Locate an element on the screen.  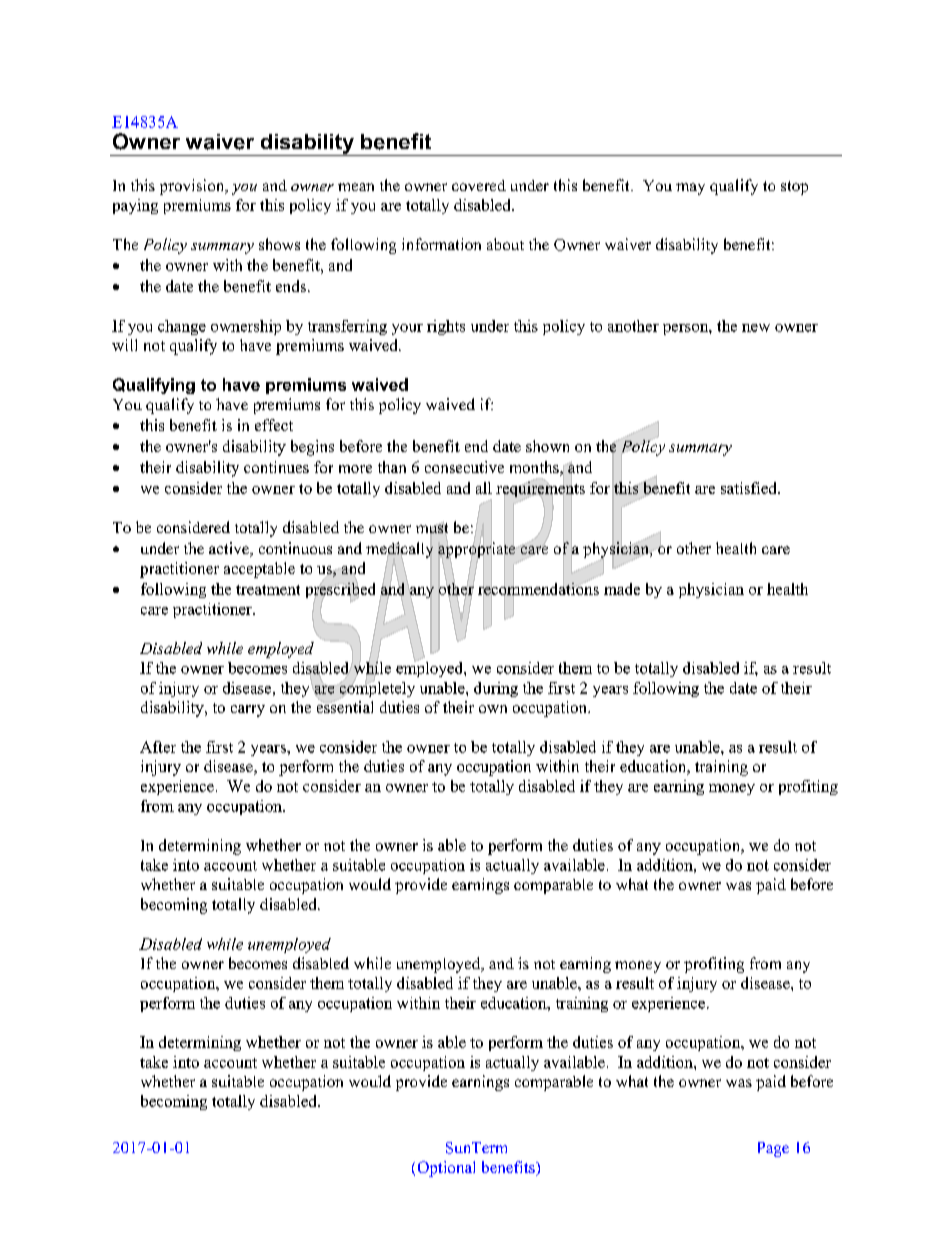
essential is located at coordinates (345, 706).
